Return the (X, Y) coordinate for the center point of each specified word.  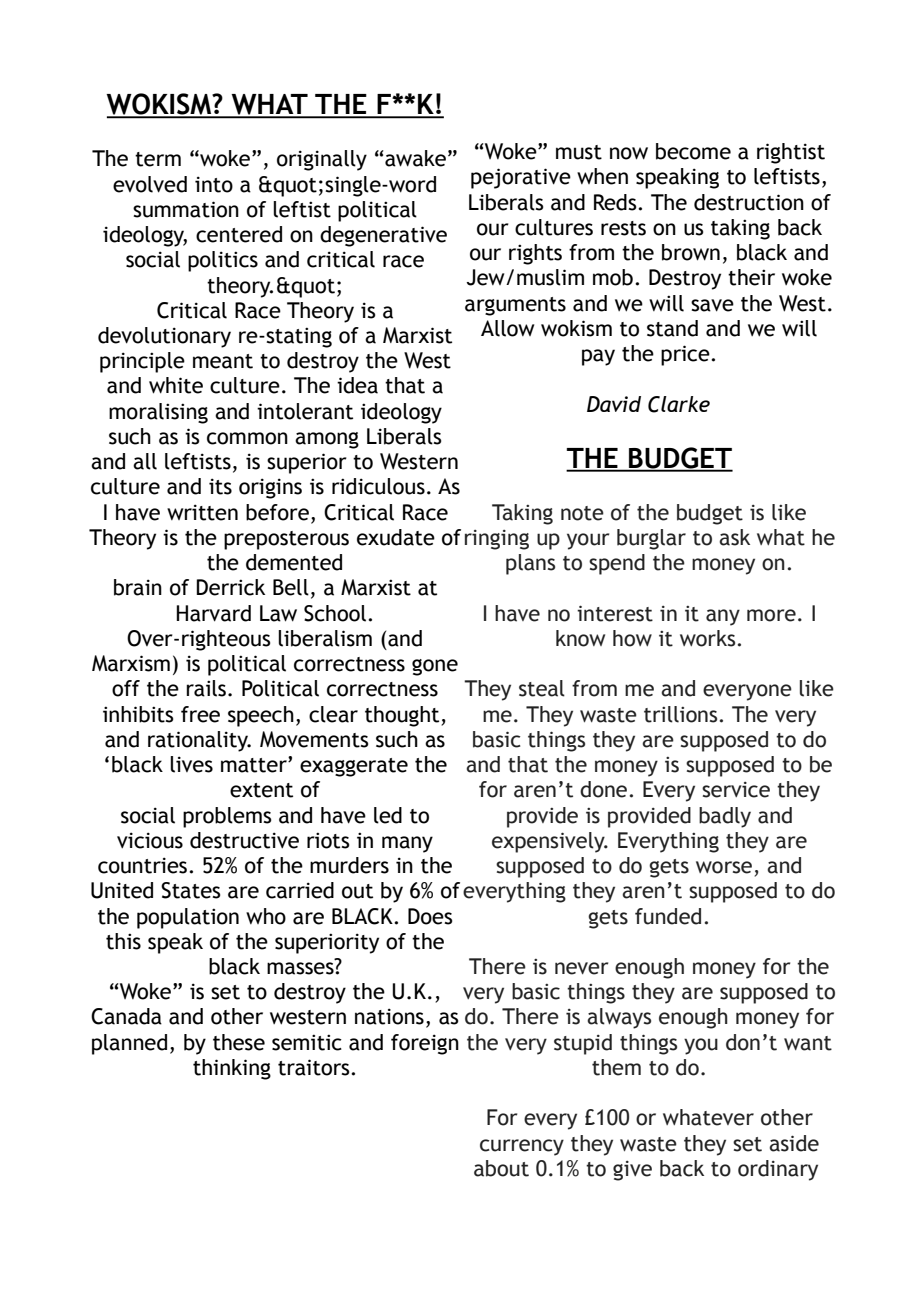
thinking (232, 1069)
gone (435, 667)
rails (206, 688)
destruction (749, 202)
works (707, 638)
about (501, 1168)
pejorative (521, 178)
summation (186, 209)
